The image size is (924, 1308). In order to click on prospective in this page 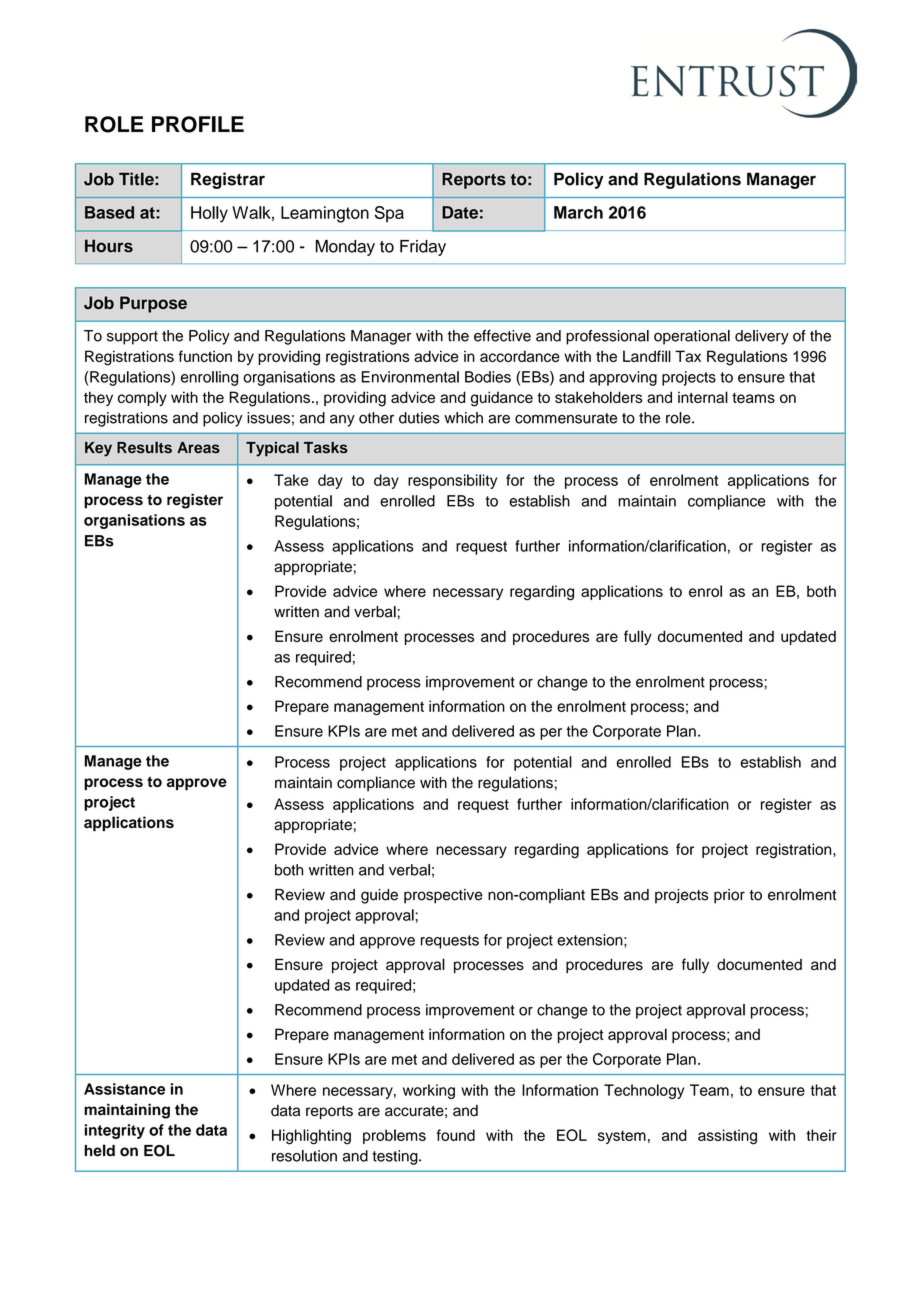, I will do `click(443, 896)`.
